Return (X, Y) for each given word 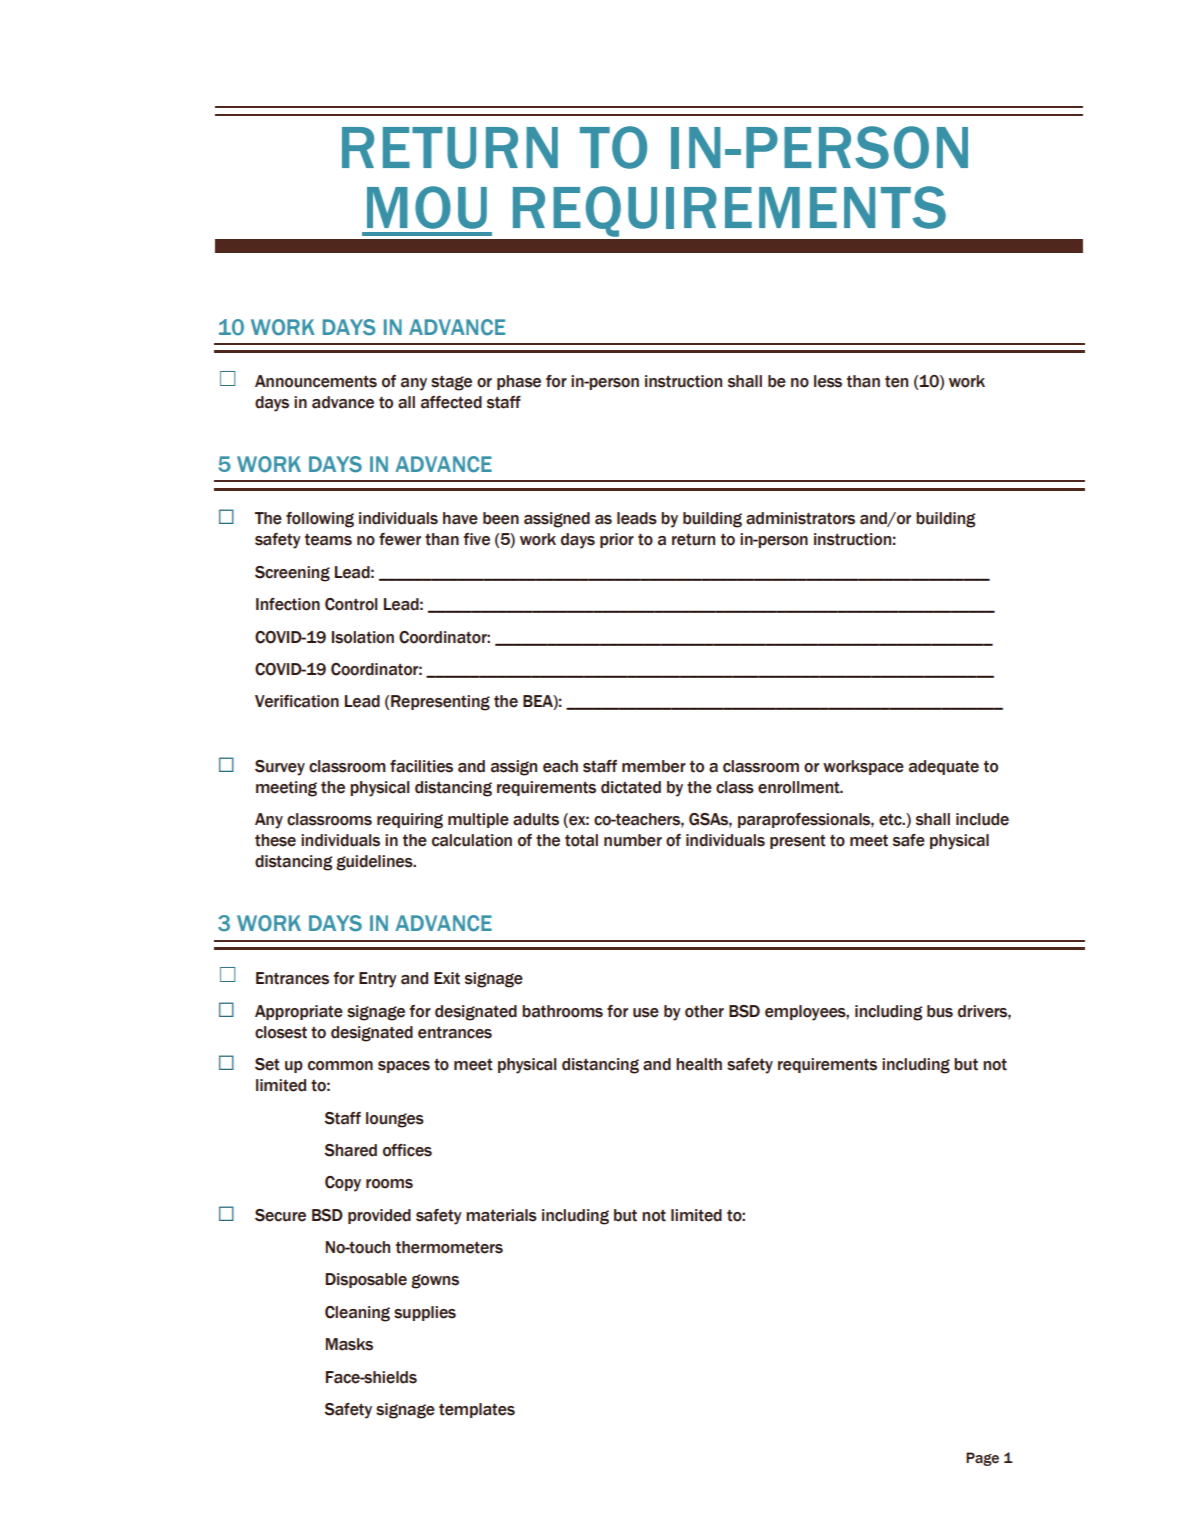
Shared (350, 1150)
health (699, 1064)
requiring (410, 821)
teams (328, 539)
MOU (427, 207)
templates (477, 1410)
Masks (349, 1344)
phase (519, 382)
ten (896, 381)
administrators (800, 518)
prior (617, 540)
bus (940, 1011)
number (633, 840)
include (982, 819)
